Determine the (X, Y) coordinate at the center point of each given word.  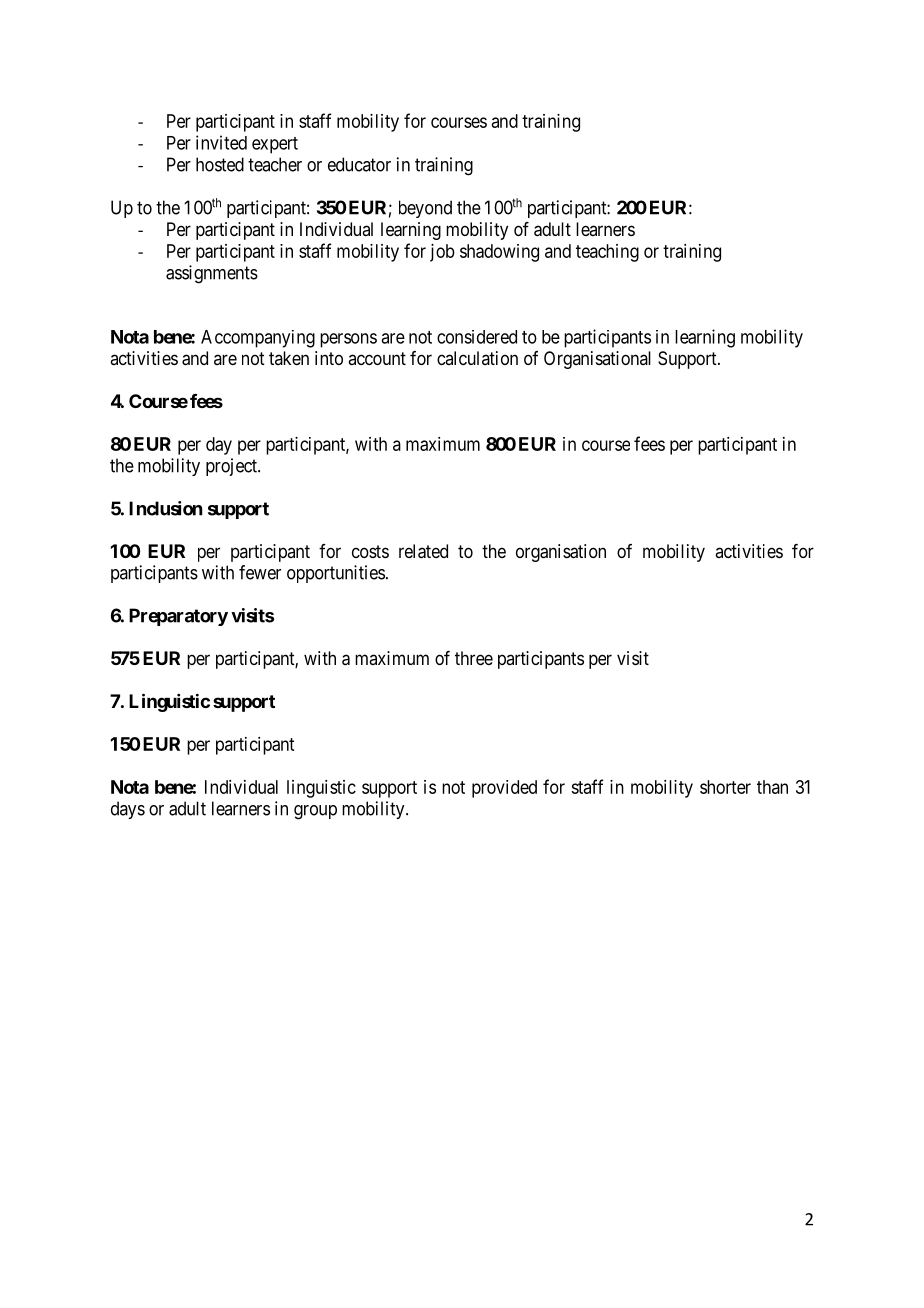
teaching (607, 253)
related (423, 551)
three (474, 658)
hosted (220, 164)
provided (504, 789)
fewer (260, 572)
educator (359, 164)
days (128, 810)
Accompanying (258, 339)
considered (477, 337)
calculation (477, 358)
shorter (725, 787)
